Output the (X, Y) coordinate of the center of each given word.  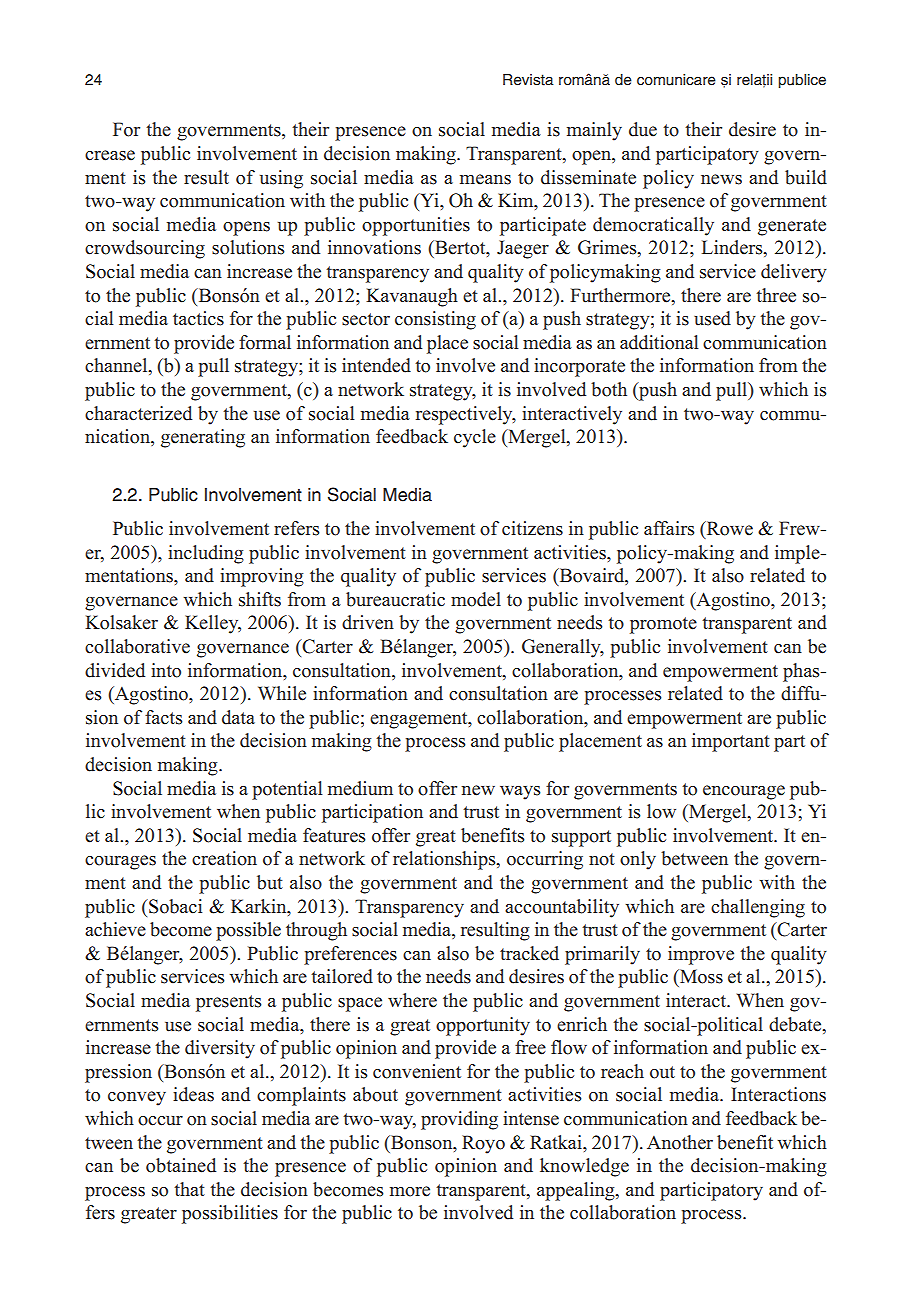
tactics (198, 318)
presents (229, 1003)
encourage (744, 792)
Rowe (728, 529)
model (476, 599)
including (206, 554)
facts (164, 717)
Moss (700, 976)
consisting (435, 320)
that (189, 1189)
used (712, 318)
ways (520, 793)
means (485, 179)
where (412, 1000)
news (721, 179)
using (281, 179)
